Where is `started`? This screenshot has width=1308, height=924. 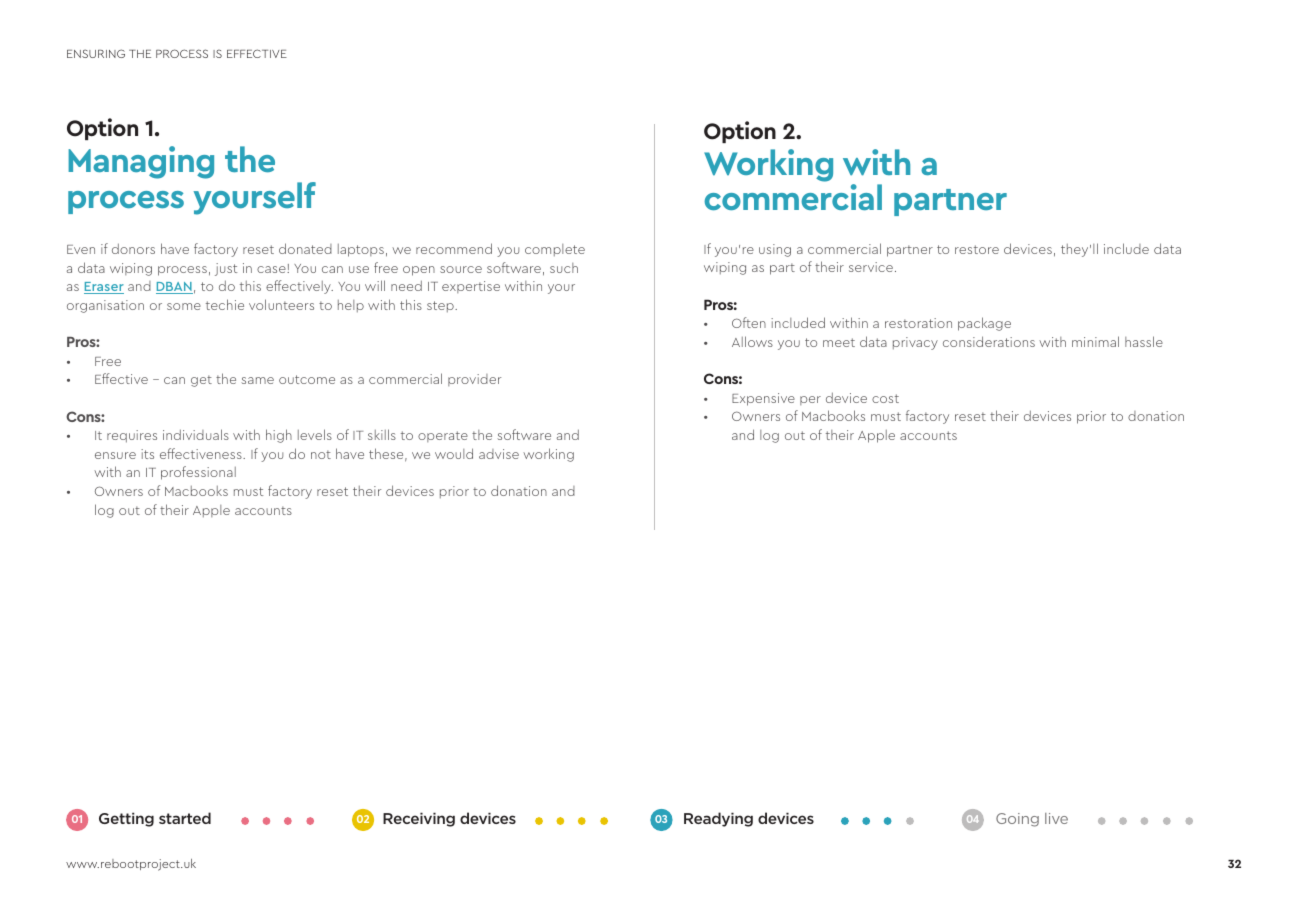 started is located at coordinates (185, 818).
